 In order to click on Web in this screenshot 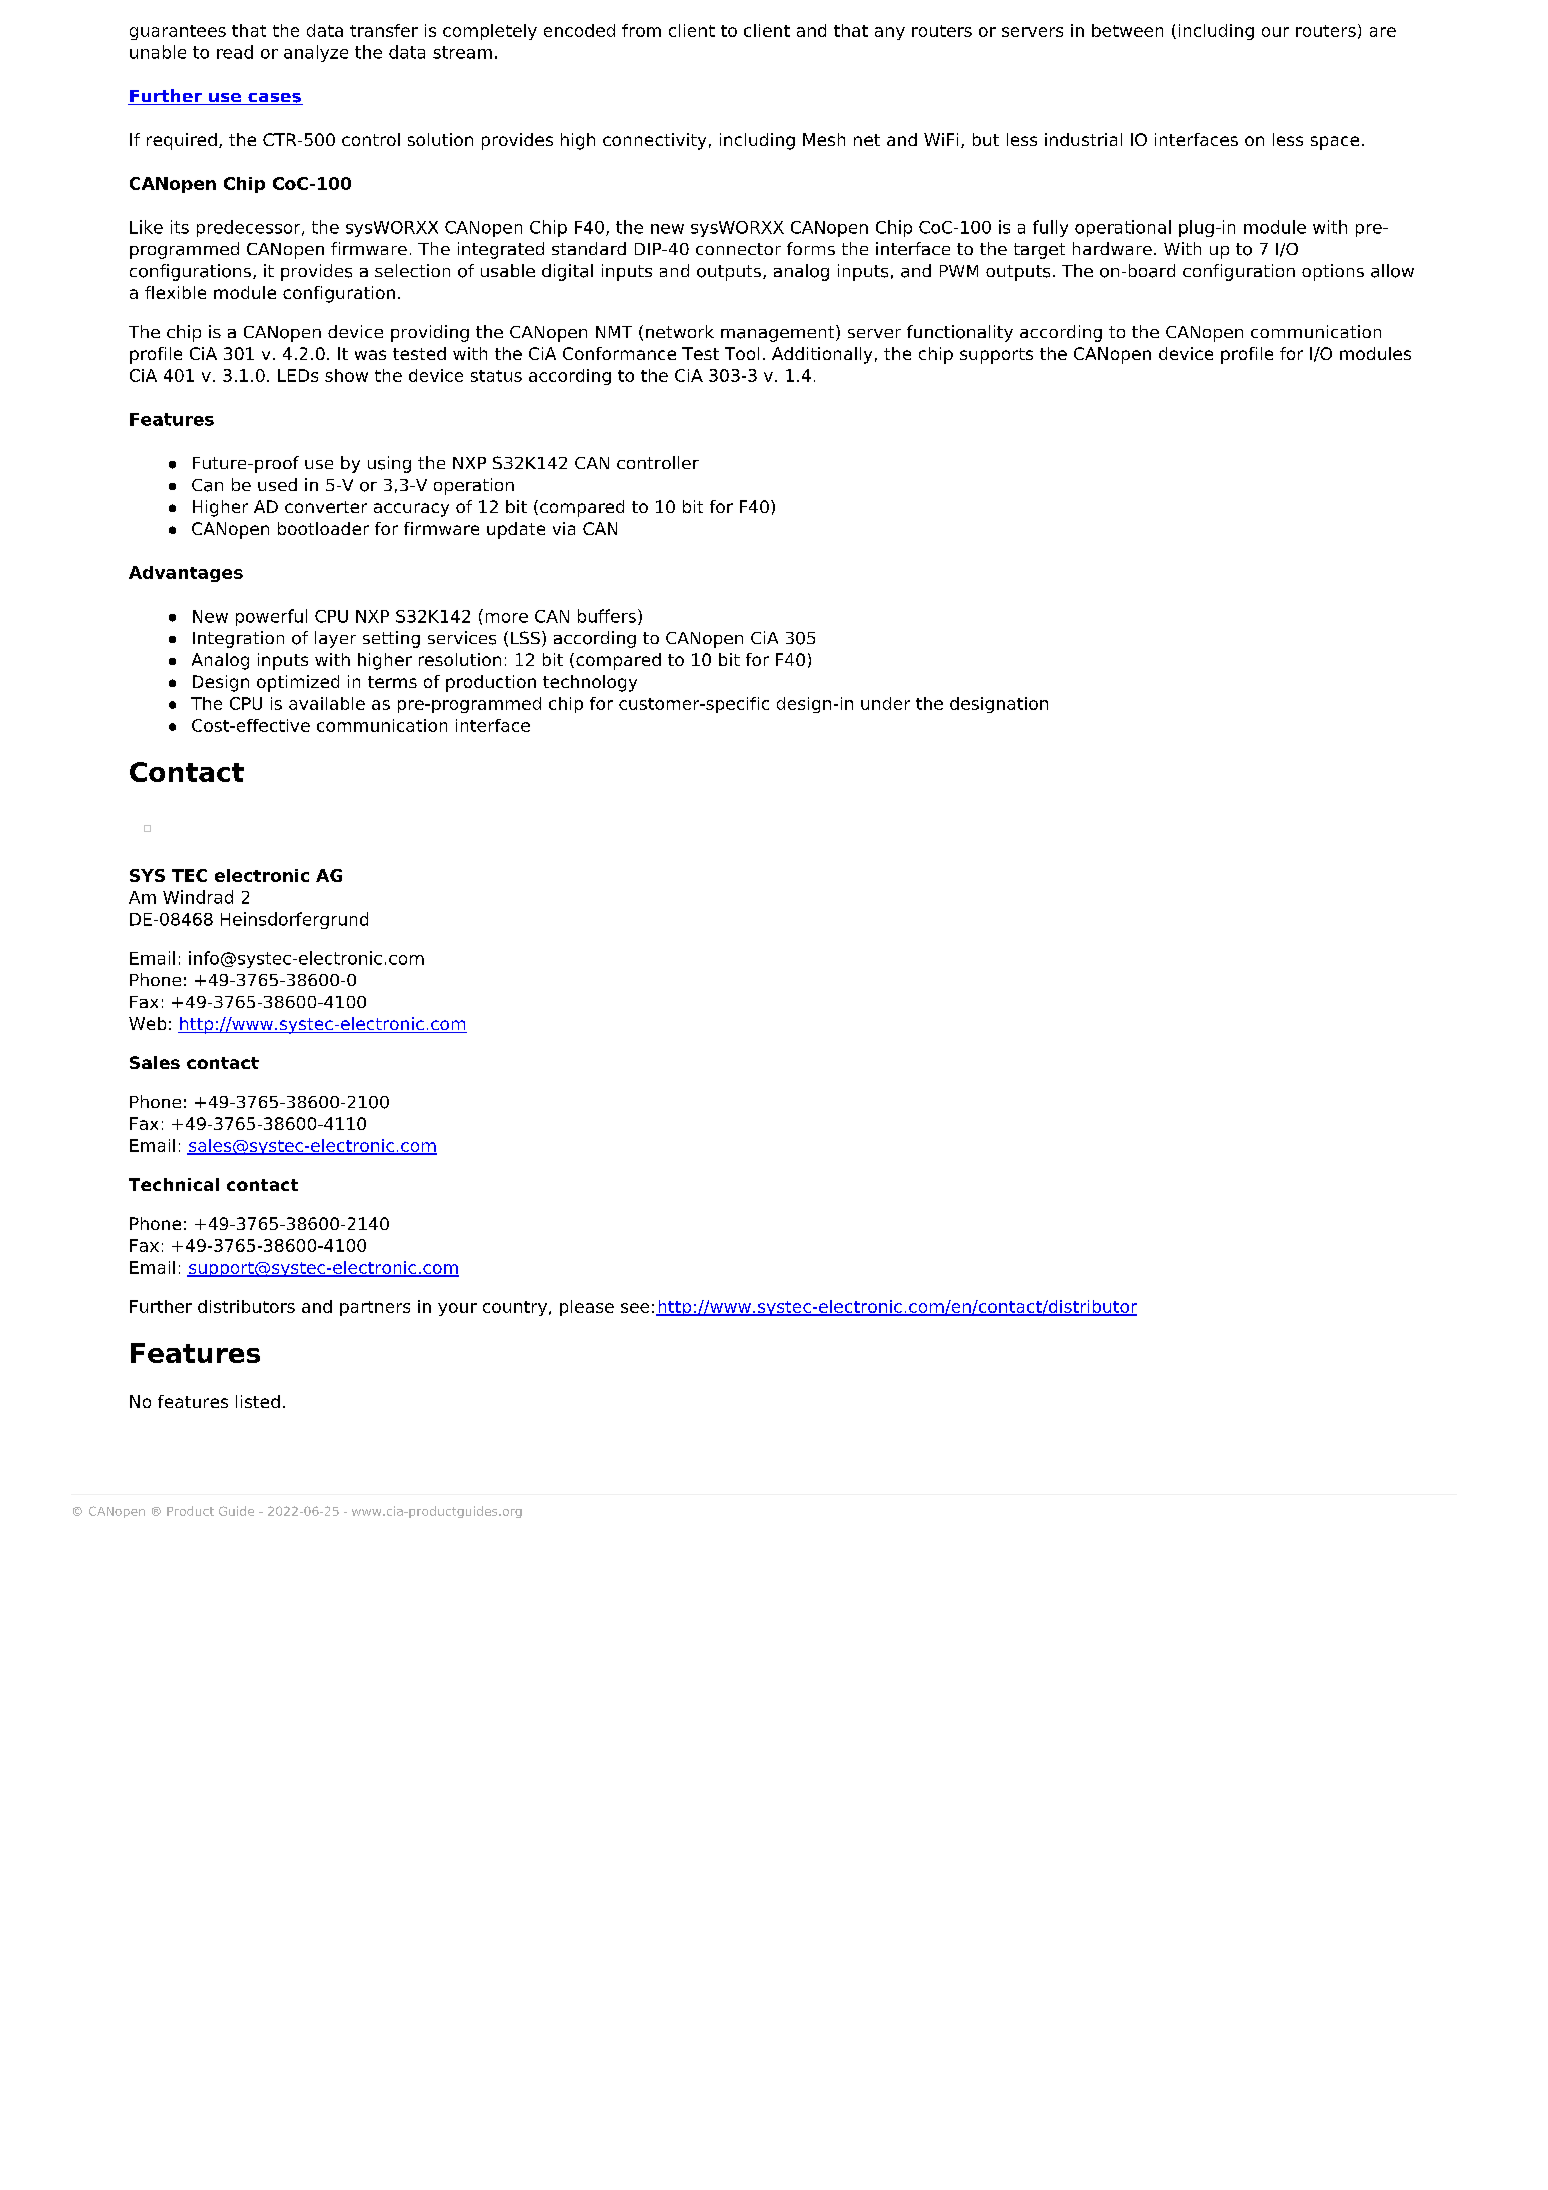, I will do `click(147, 1023)`.
